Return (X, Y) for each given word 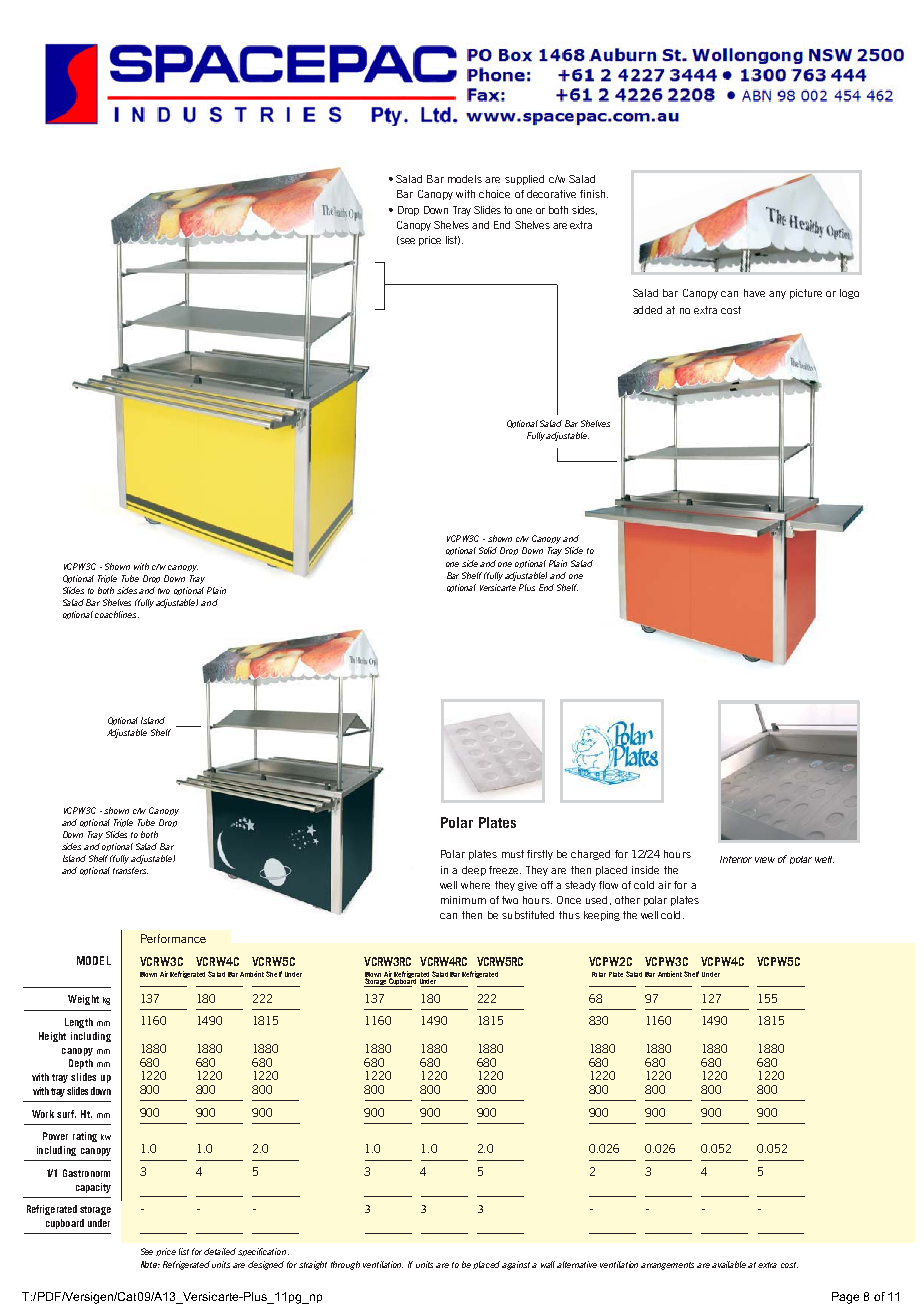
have (754, 293)
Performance (173, 938)
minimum (463, 900)
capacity (93, 1188)
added (647, 310)
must (513, 854)
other (627, 900)
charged (590, 855)
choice (494, 194)
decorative (551, 194)
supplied (524, 180)
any (777, 295)
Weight (83, 1000)
